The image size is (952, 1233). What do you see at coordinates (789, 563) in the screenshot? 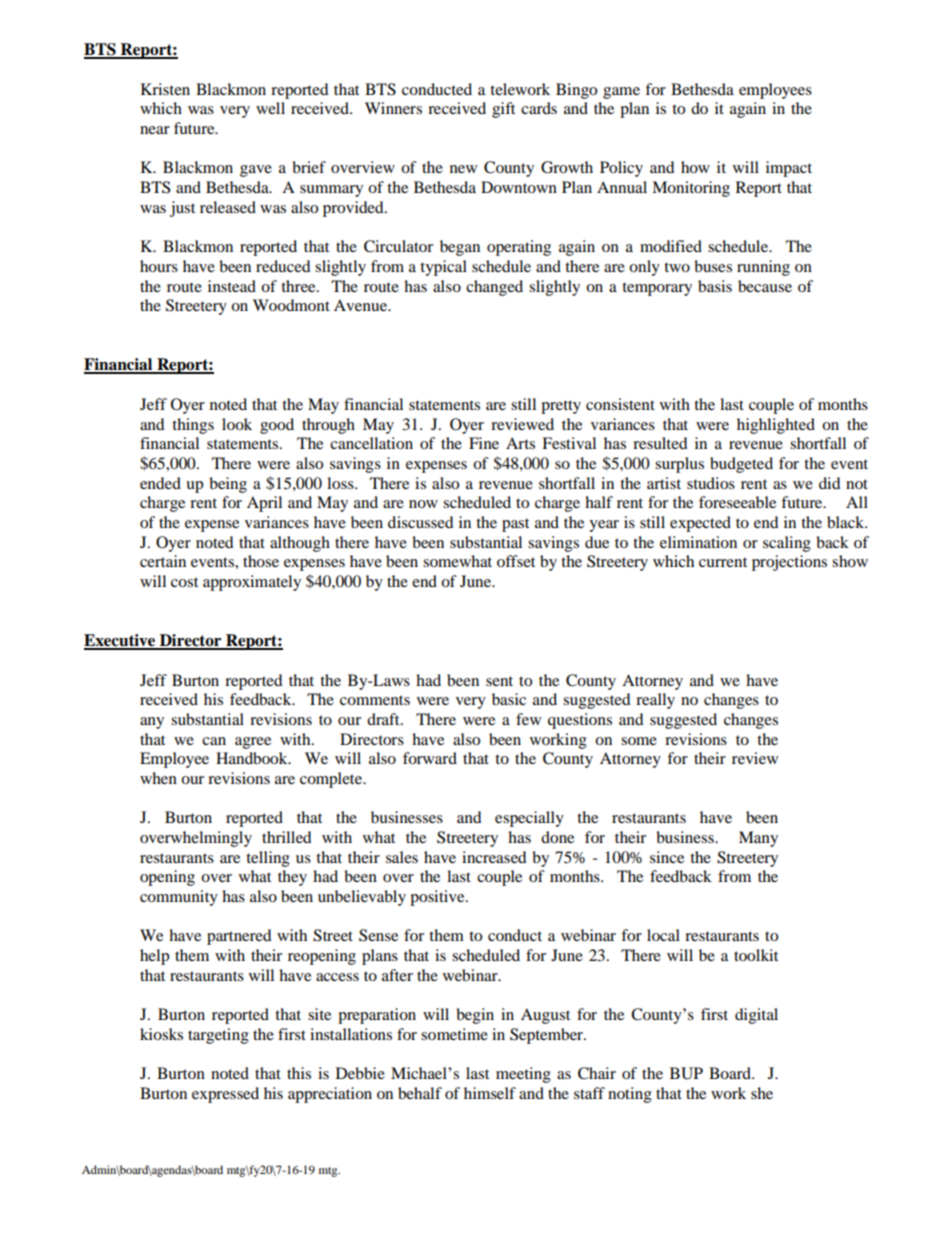
I see `projections` at bounding box center [789, 563].
